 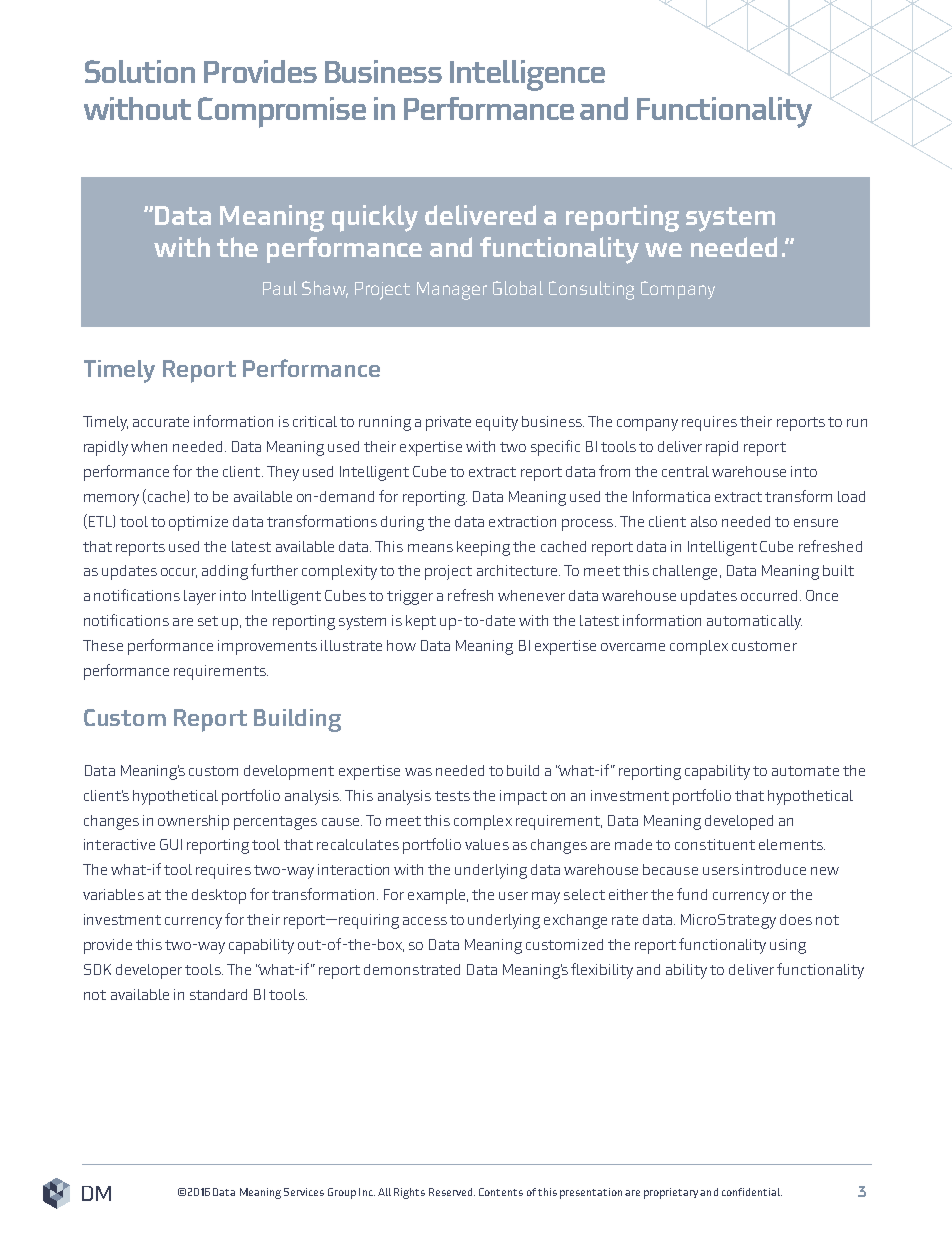 I want to click on Consulting, so click(x=591, y=290).
